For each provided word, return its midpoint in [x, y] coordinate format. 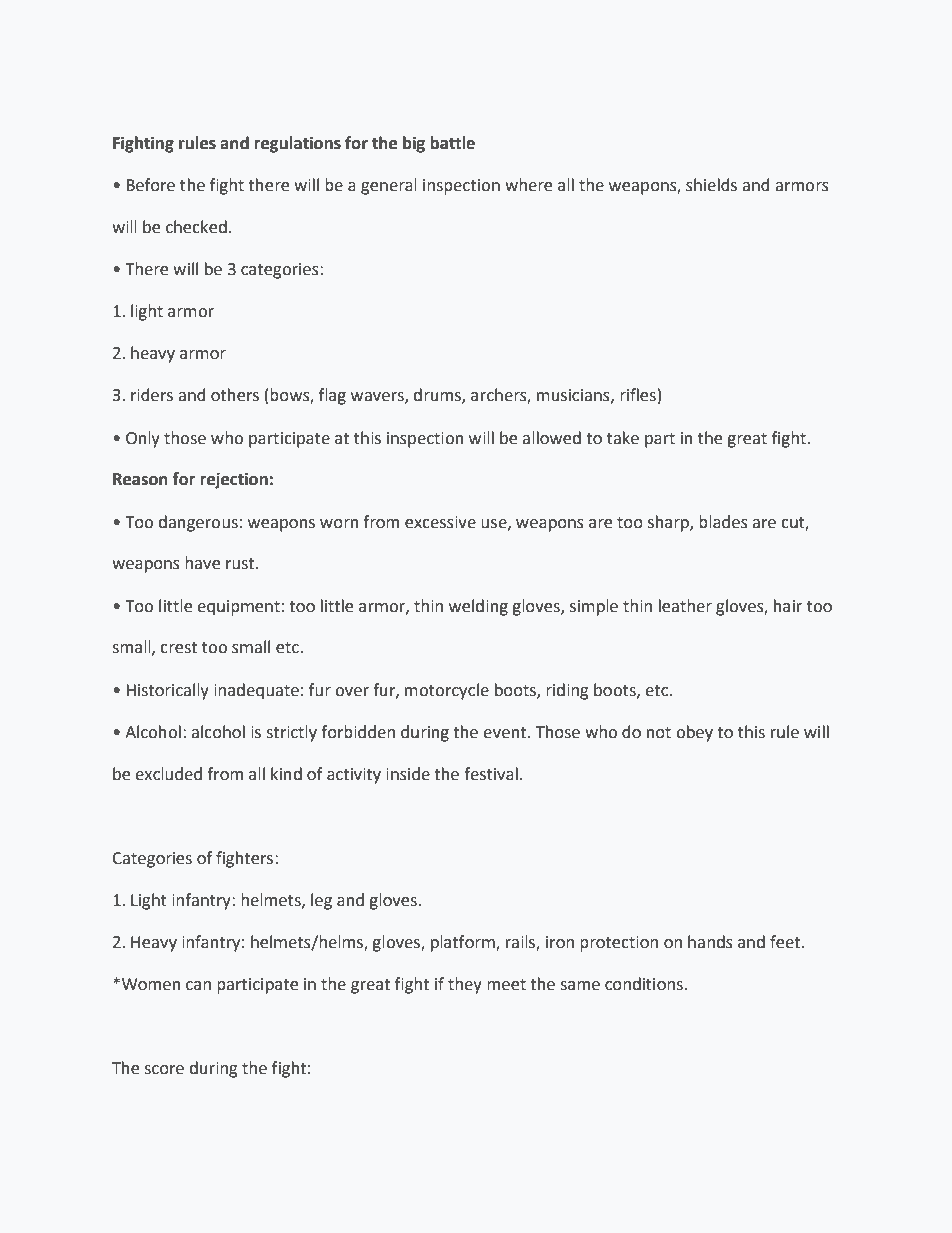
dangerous [198, 523]
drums [438, 396]
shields [711, 185]
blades [723, 522]
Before [151, 185]
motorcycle [447, 691]
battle [452, 143]
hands [710, 942]
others [235, 395]
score [164, 1070]
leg [321, 901]
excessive [440, 522]
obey [694, 733]
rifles [638, 395]
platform [464, 943]
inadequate [256, 691]
